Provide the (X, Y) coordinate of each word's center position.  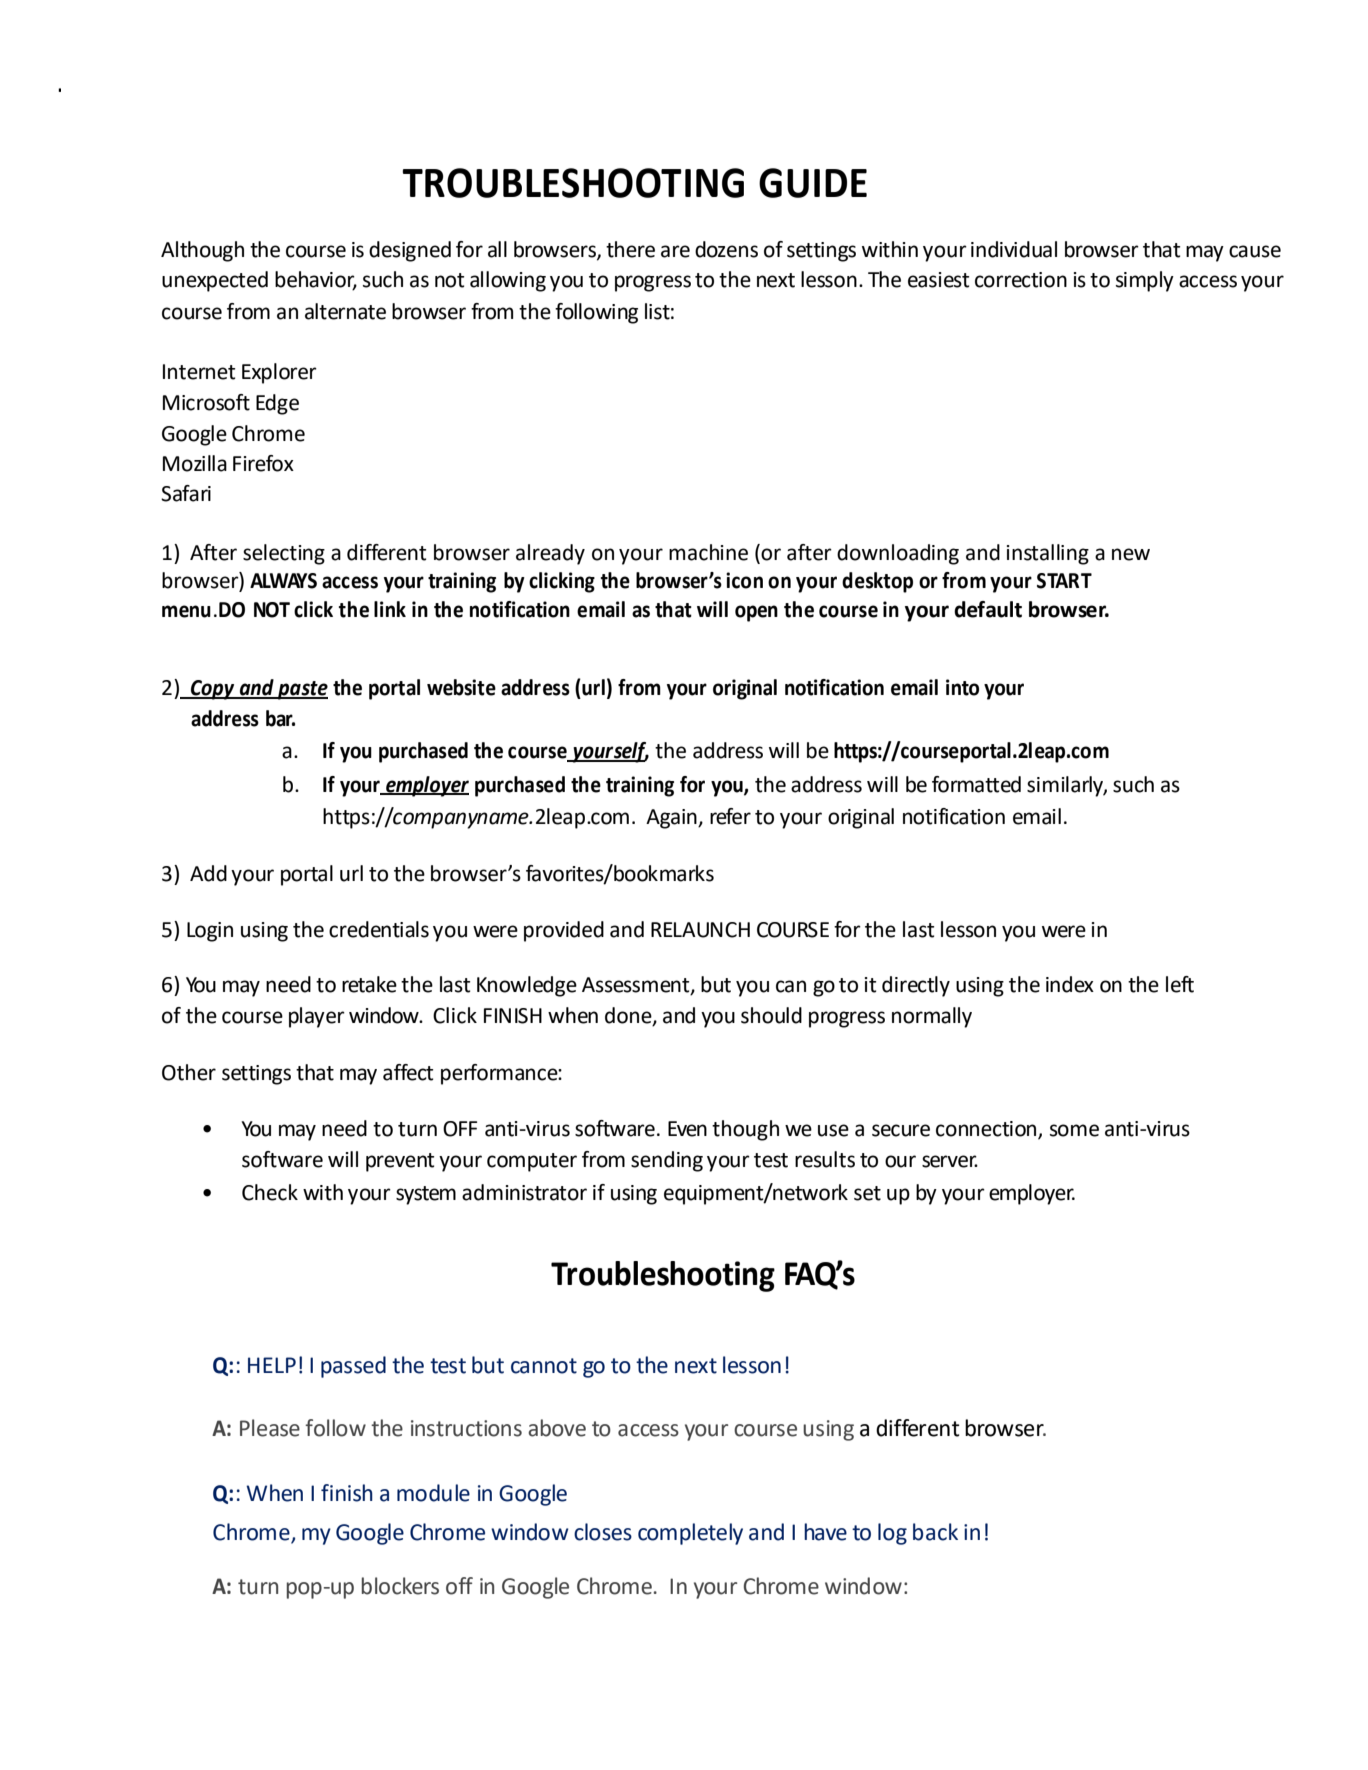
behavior (316, 280)
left (1180, 984)
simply (1145, 281)
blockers (400, 1586)
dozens (726, 249)
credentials (379, 929)
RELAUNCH (700, 930)
